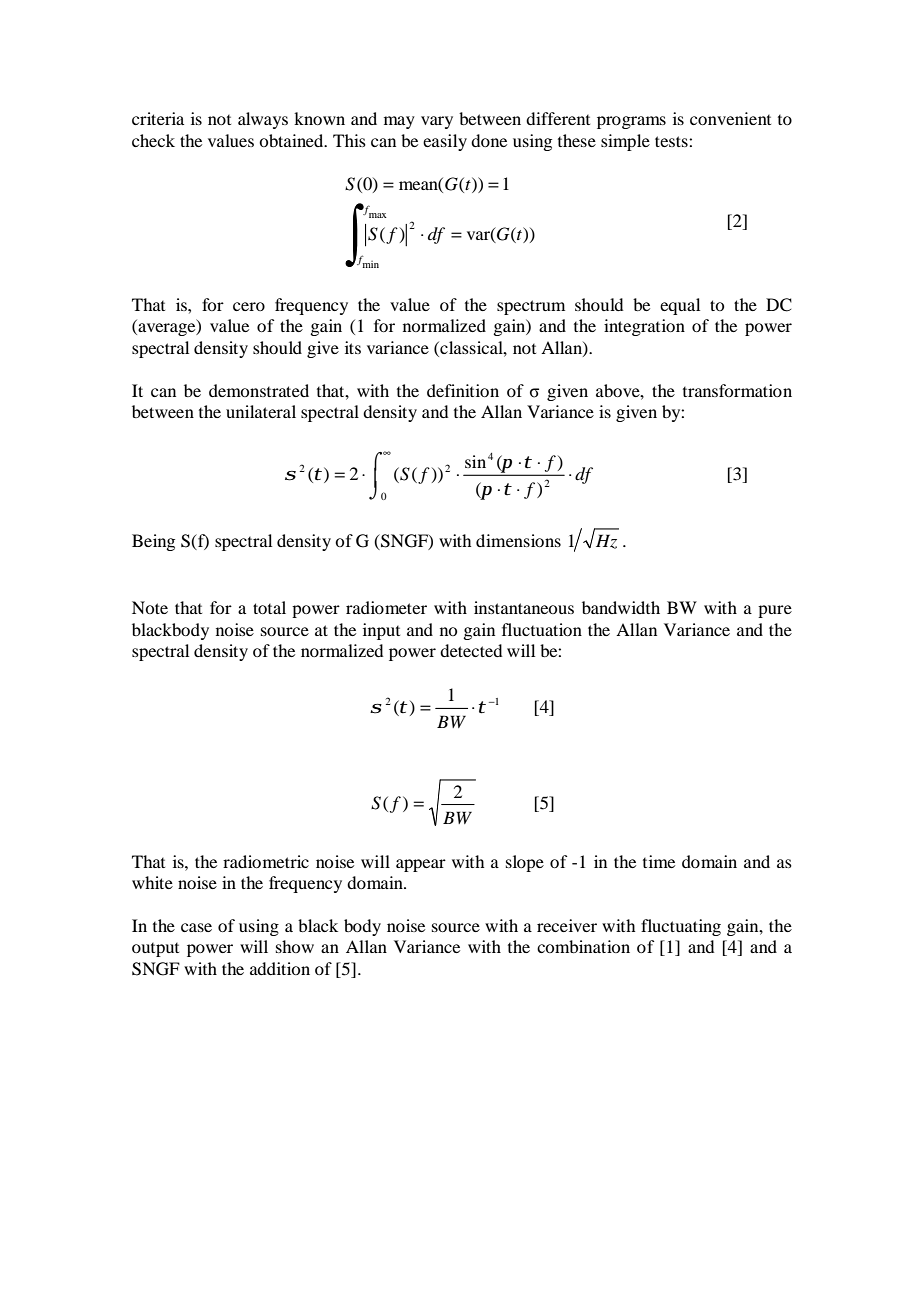 The height and width of the page is (1307, 924). Describe the element at coordinates (153, 542) in the page. I see `Being` at that location.
